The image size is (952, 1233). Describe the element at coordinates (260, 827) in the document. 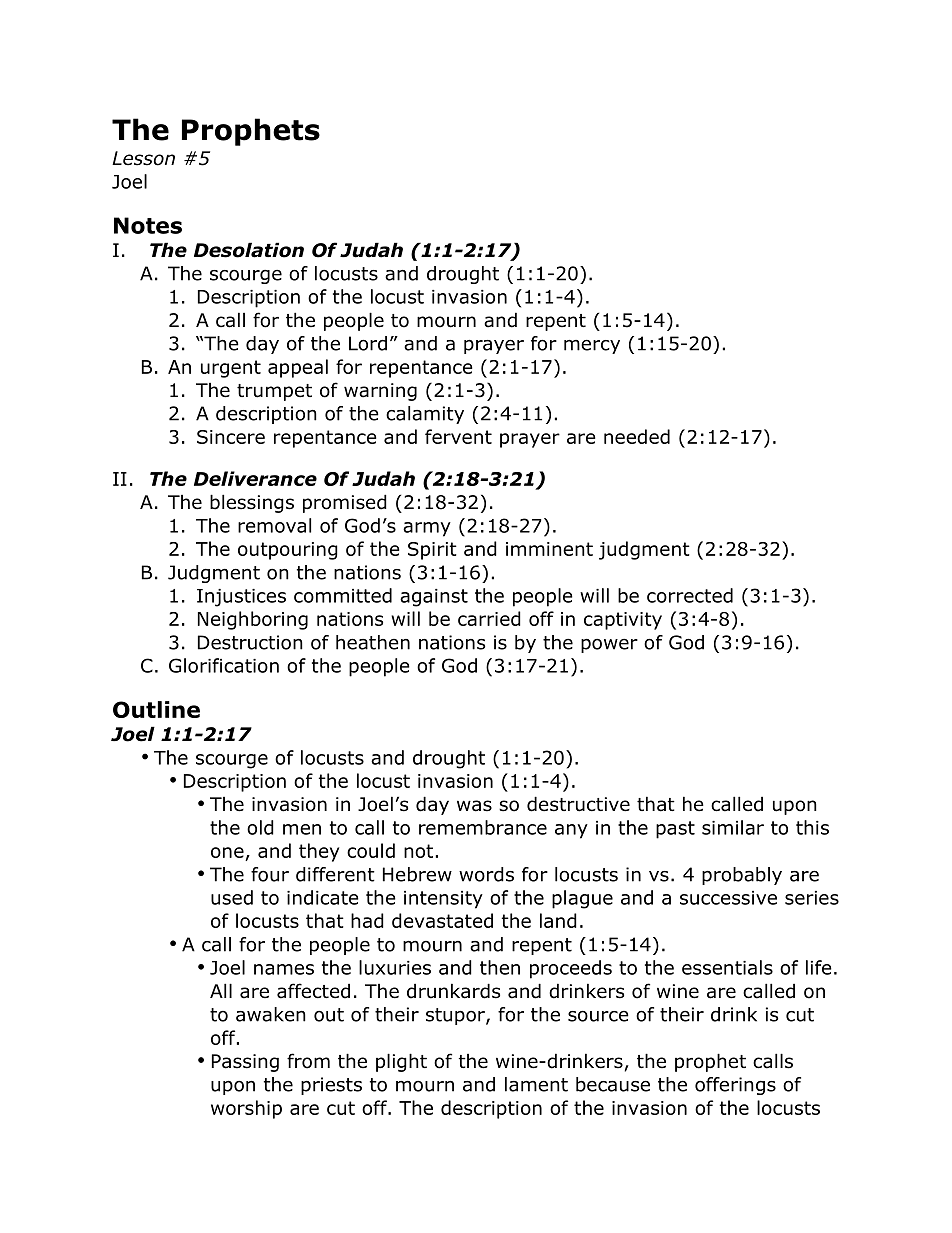

I see `old` at that location.
